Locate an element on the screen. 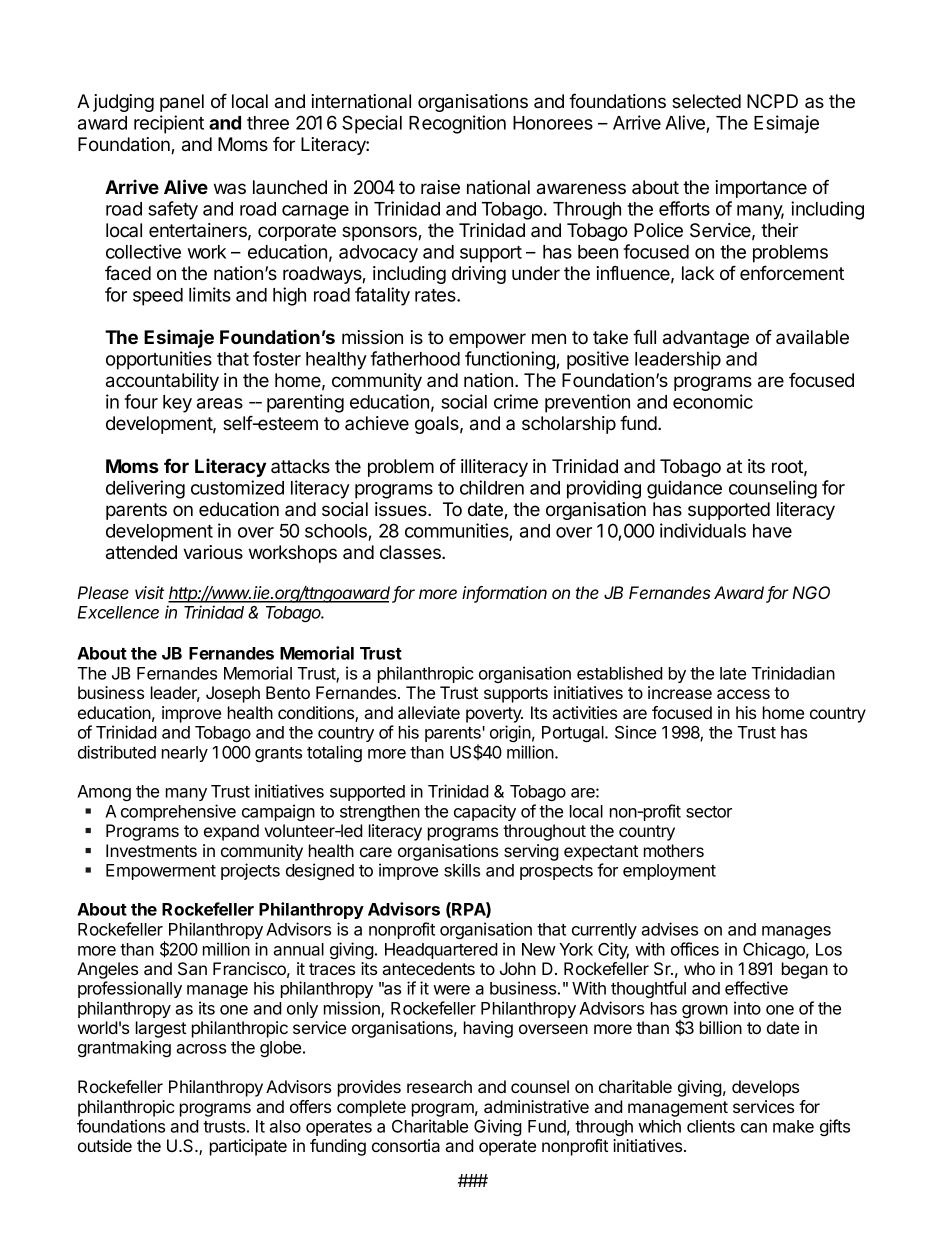  comprehensive is located at coordinates (178, 812).
